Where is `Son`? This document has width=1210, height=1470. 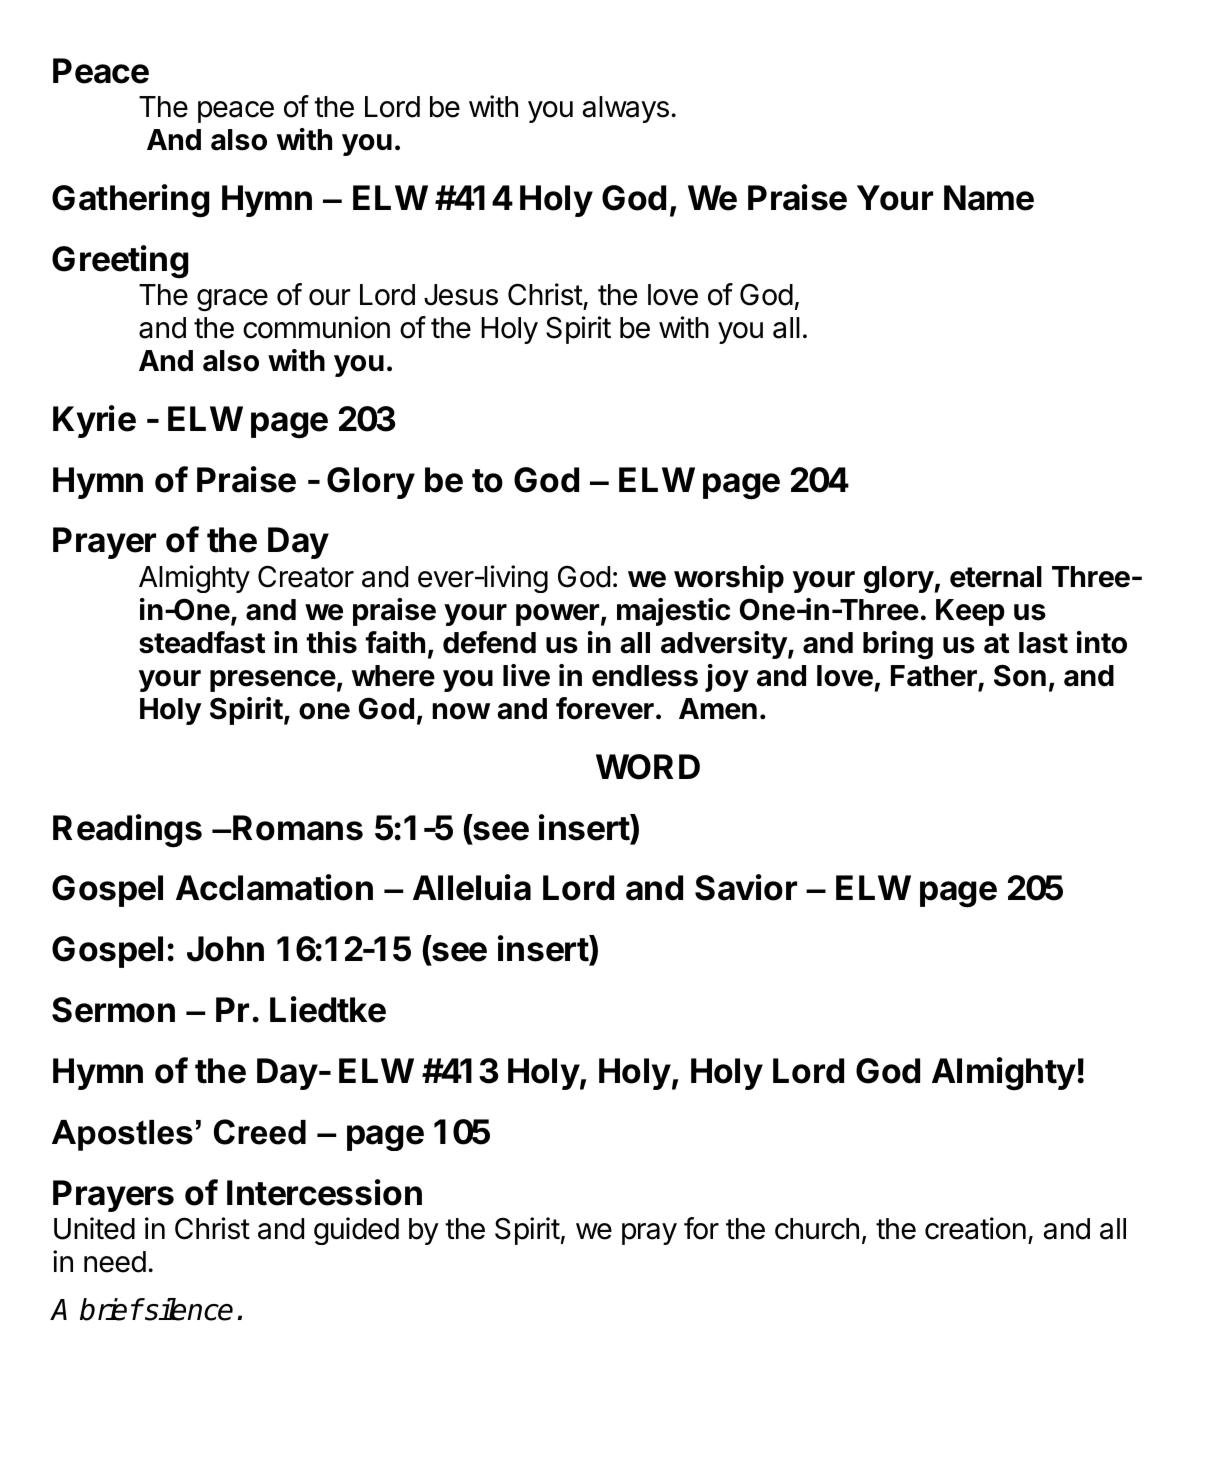
Son is located at coordinates (1020, 675).
